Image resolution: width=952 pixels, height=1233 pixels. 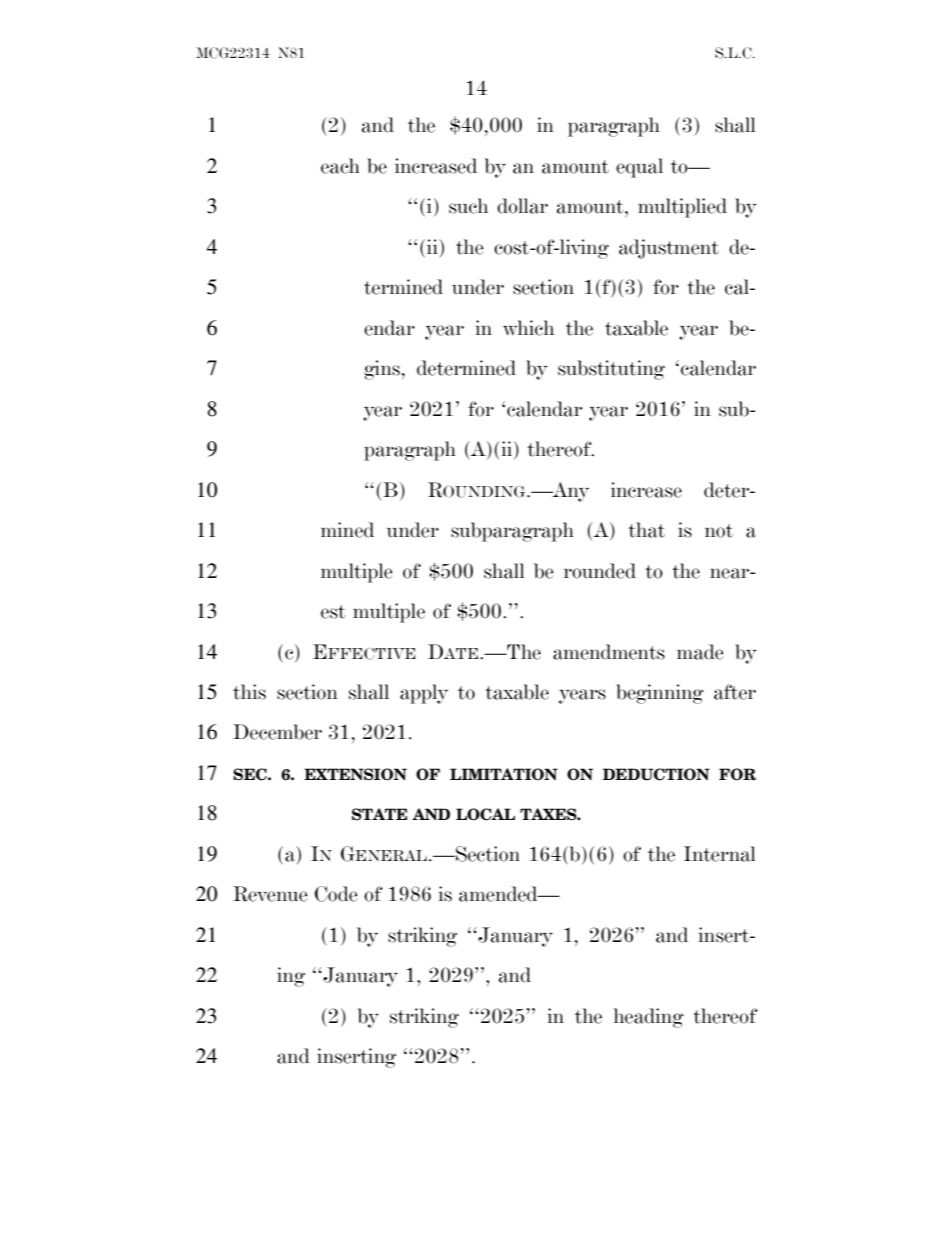 What do you see at coordinates (656, 774) in the screenshot?
I see `DEDUCTION` at bounding box center [656, 774].
